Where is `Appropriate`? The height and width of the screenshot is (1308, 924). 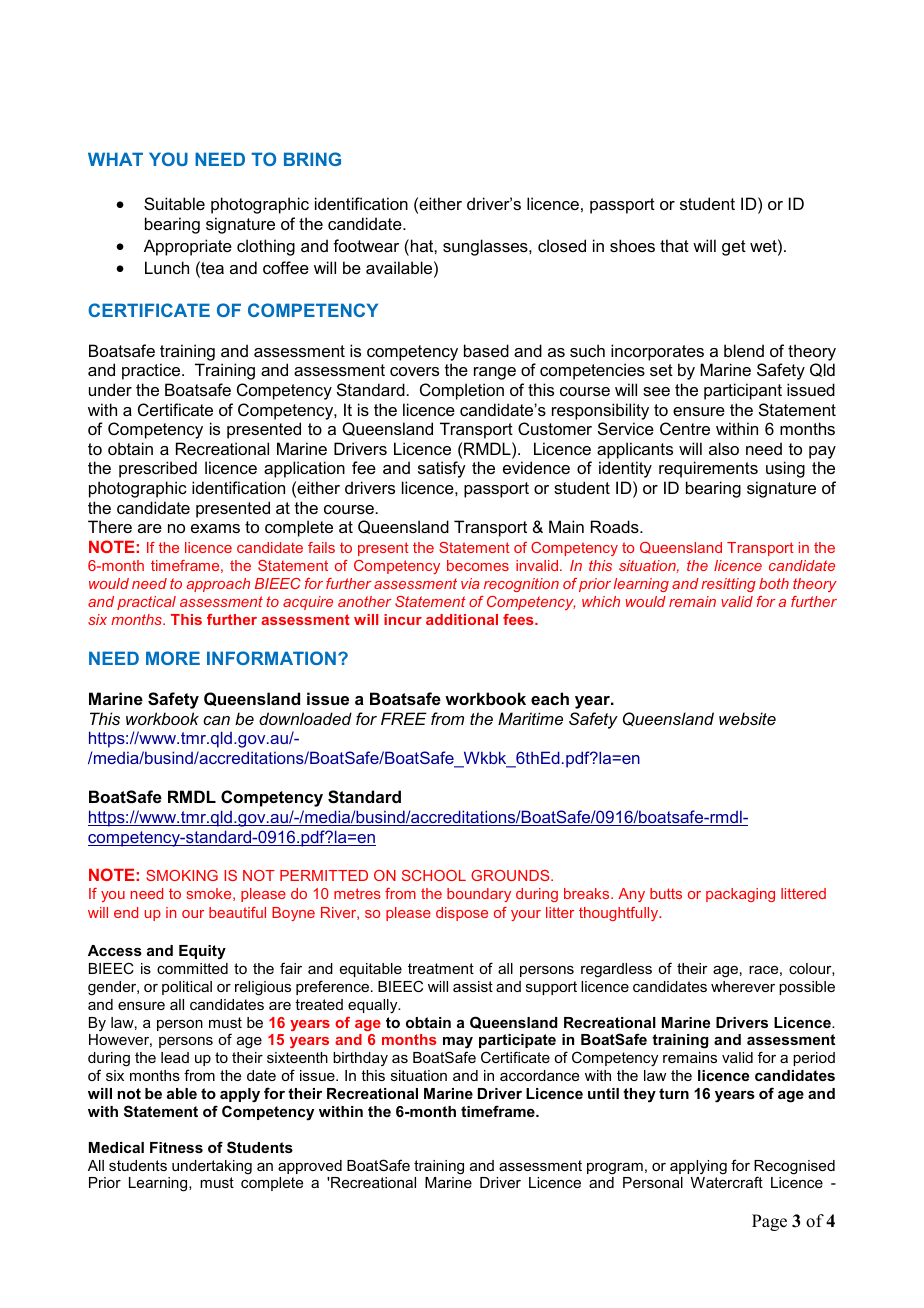
Appropriate is located at coordinates (188, 247).
